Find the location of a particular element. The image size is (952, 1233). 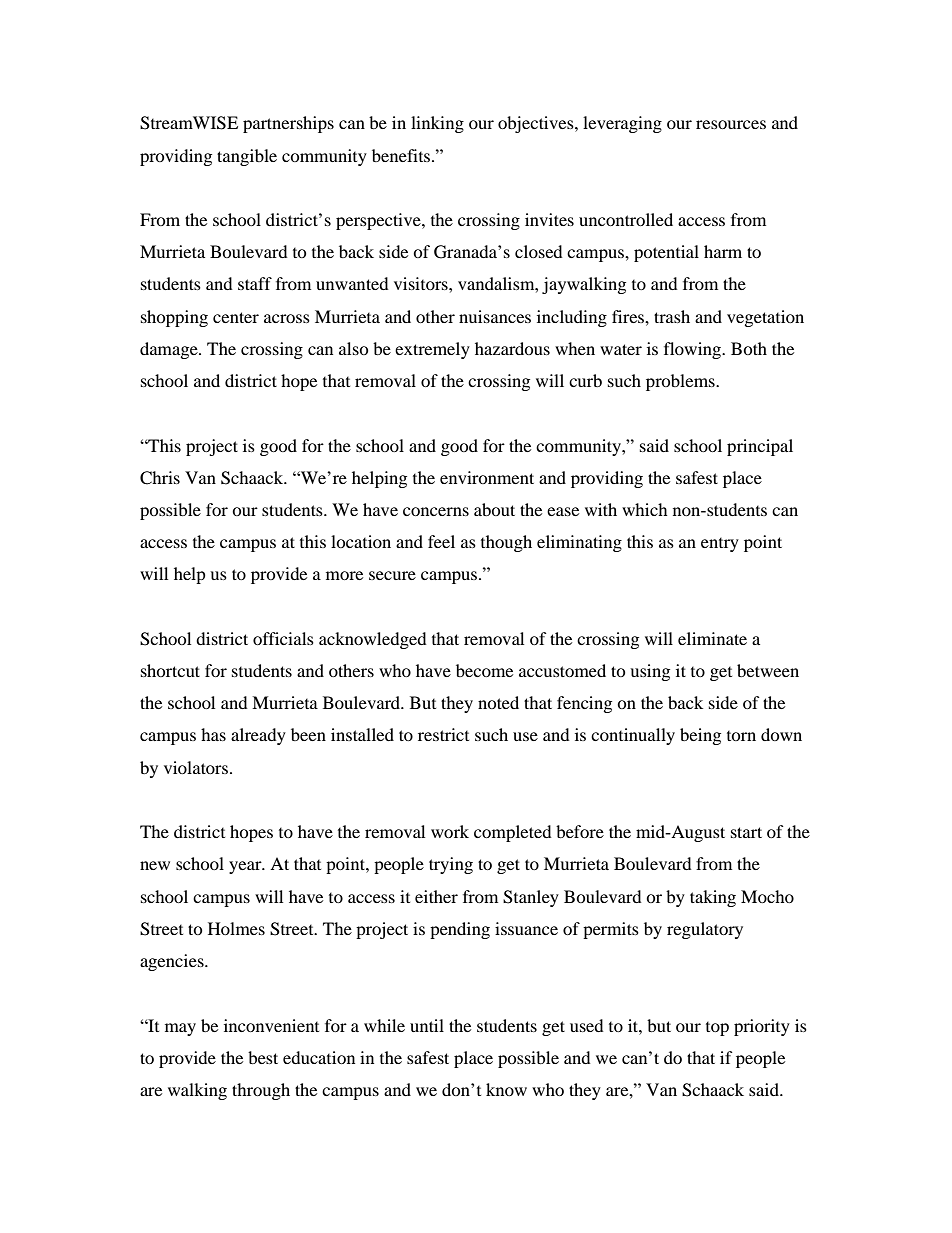

officials is located at coordinates (283, 638).
